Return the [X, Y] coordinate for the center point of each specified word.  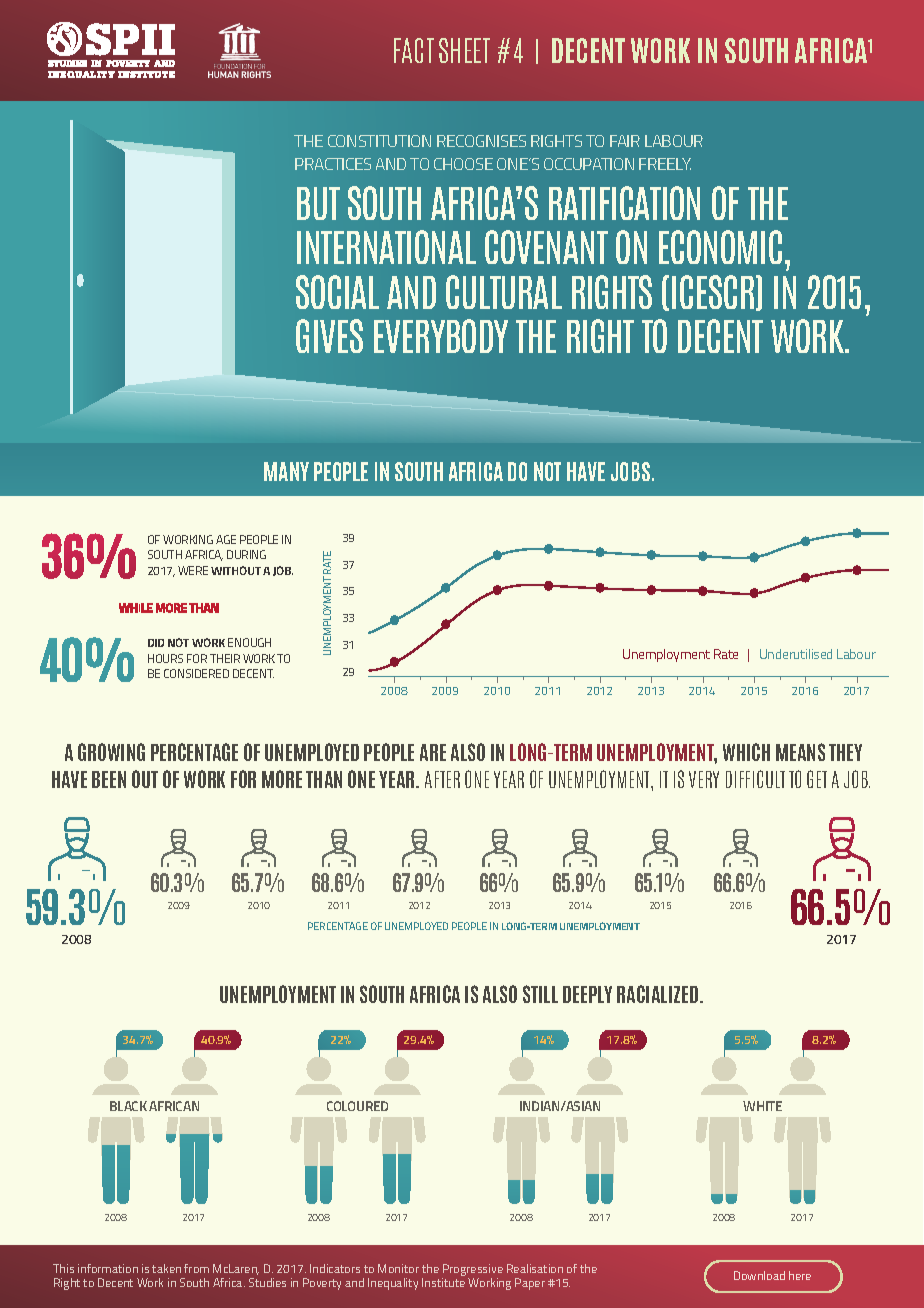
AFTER [442, 779]
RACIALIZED [659, 994]
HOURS [165, 658]
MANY [286, 471]
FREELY [665, 164]
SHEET [464, 50]
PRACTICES [333, 164]
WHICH [746, 752]
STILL [540, 994]
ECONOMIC [720, 247]
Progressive [472, 1271]
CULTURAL [504, 292]
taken [166, 1268]
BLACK [128, 1106]
